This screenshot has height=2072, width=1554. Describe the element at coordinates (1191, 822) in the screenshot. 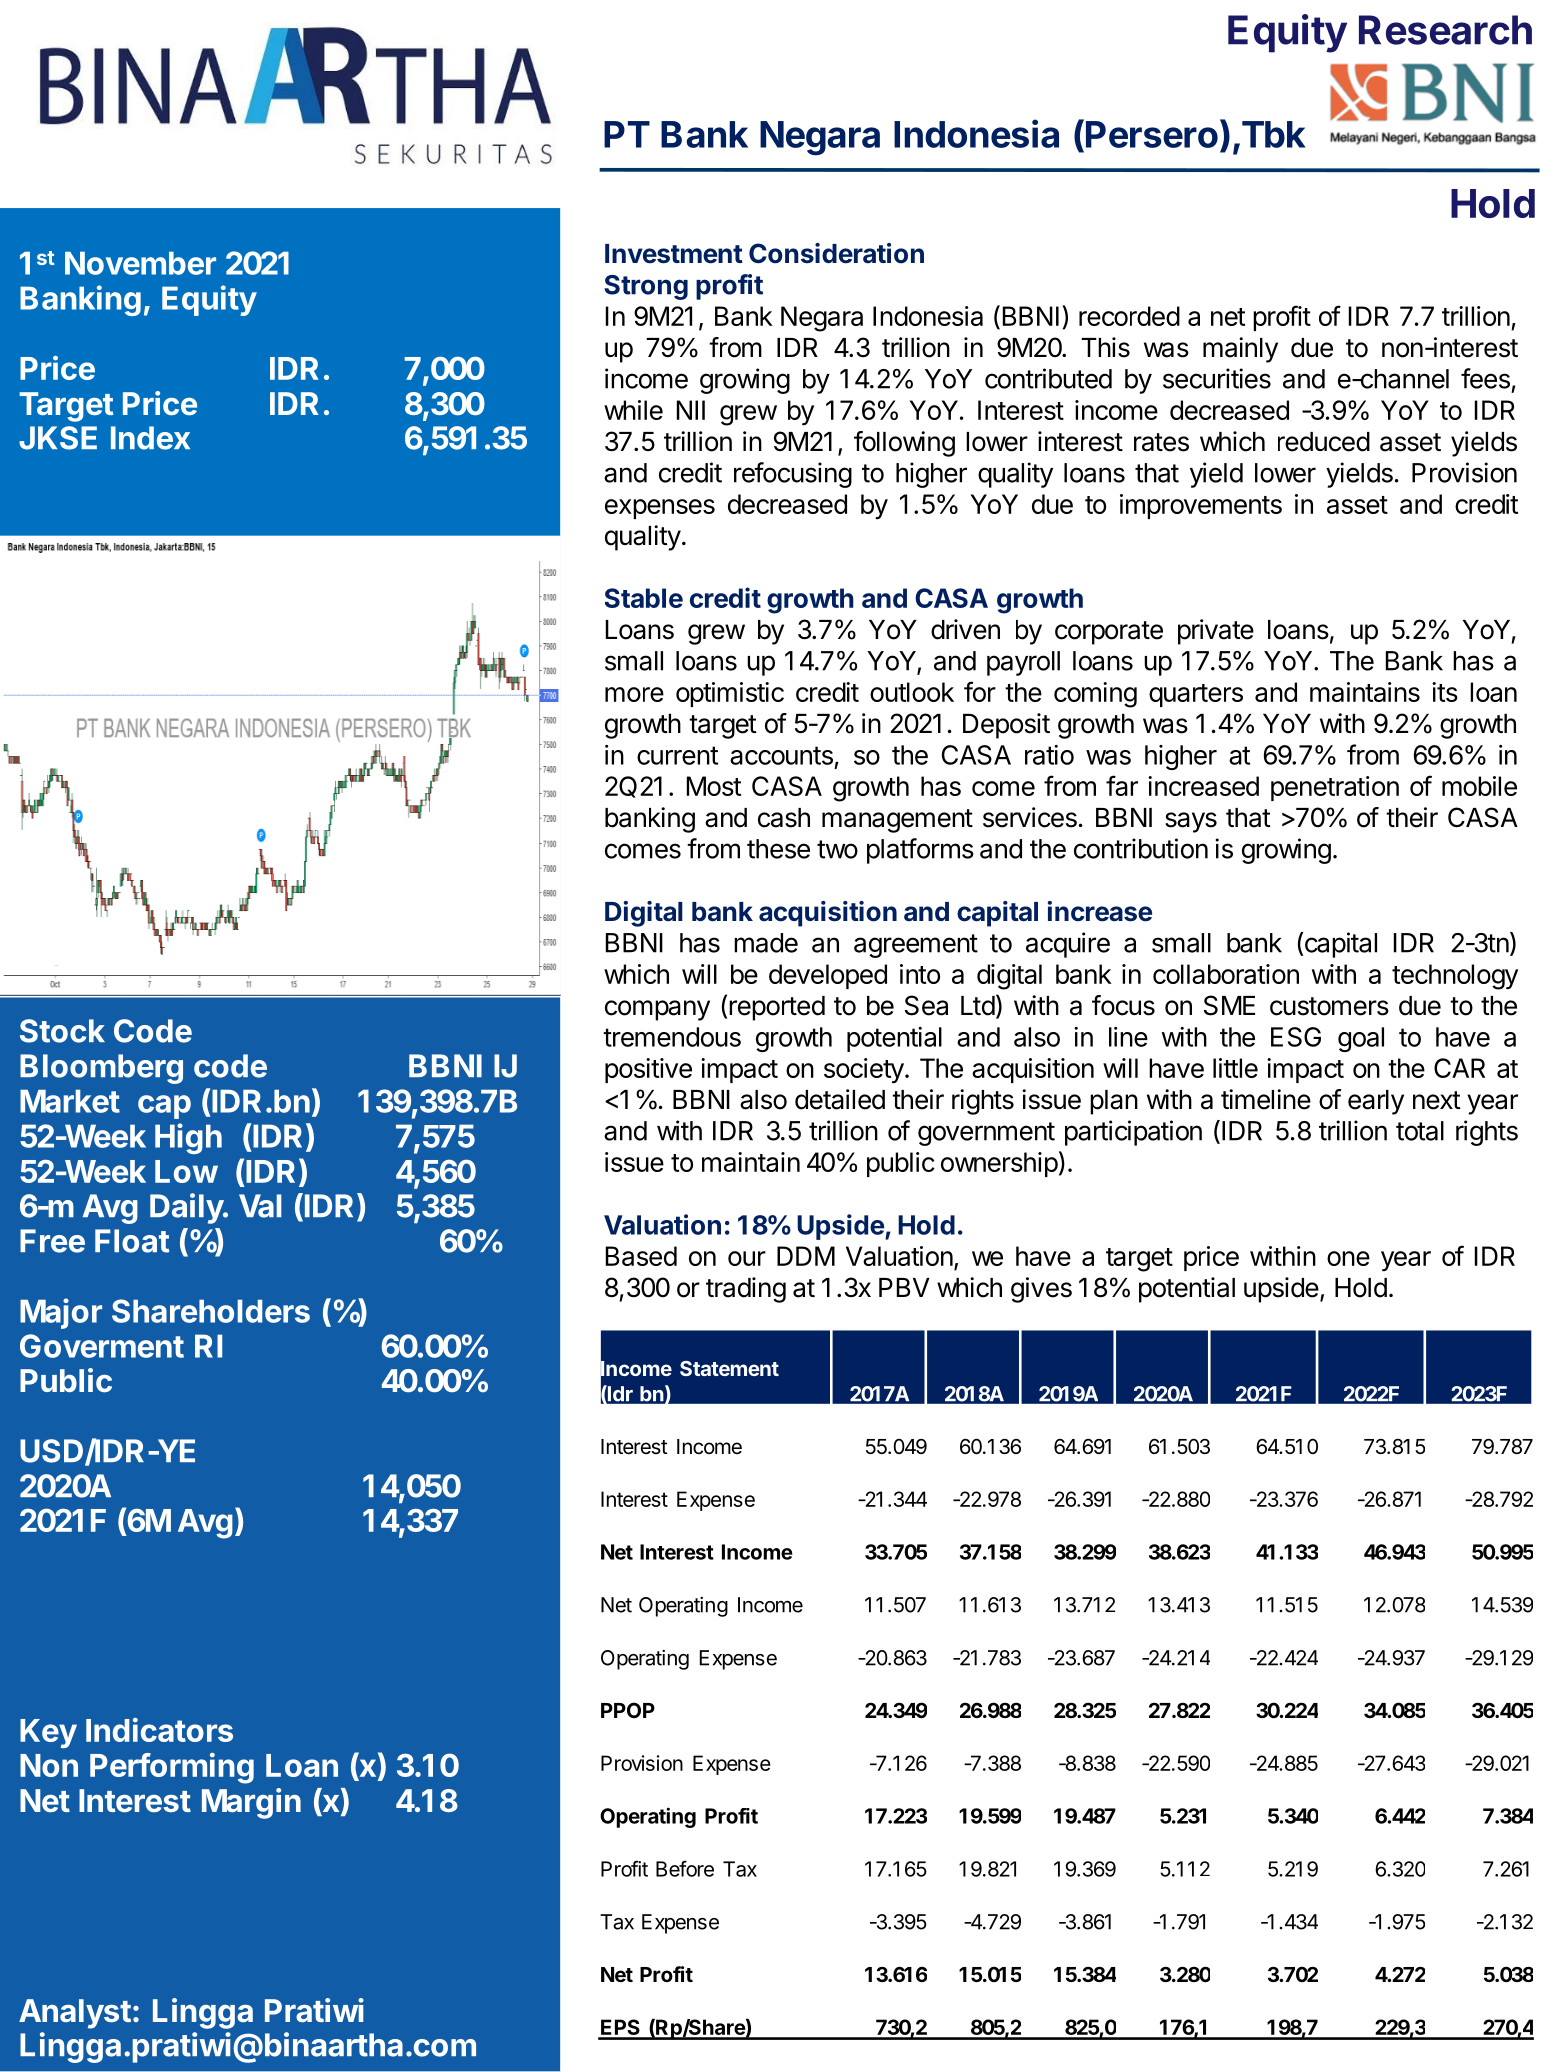

I see `says` at that location.
